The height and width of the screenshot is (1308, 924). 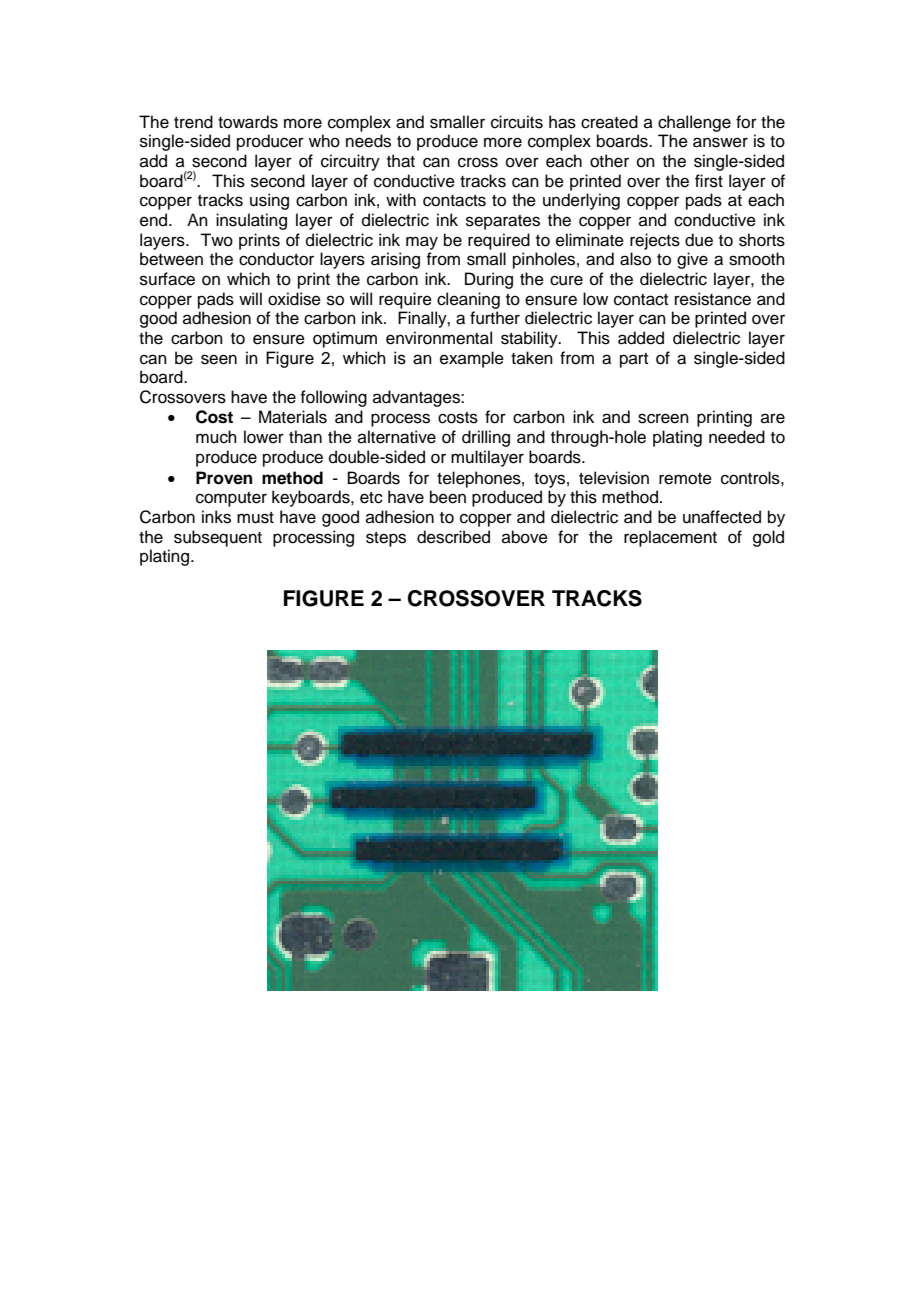 I want to click on answer, so click(x=720, y=142).
